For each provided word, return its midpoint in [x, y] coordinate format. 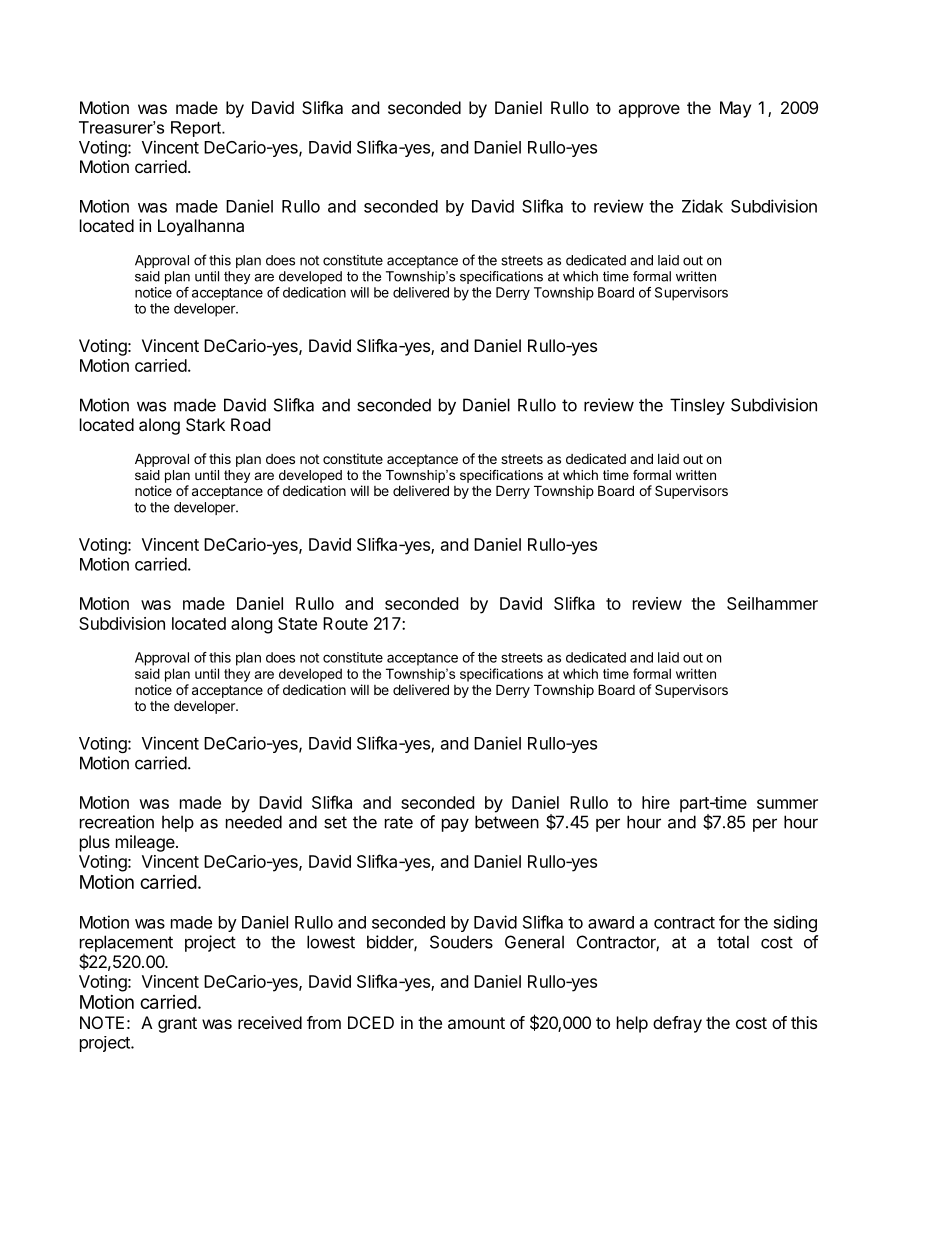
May [735, 109]
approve [649, 111]
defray [677, 1024]
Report [197, 129]
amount [476, 1023]
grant [177, 1025]
